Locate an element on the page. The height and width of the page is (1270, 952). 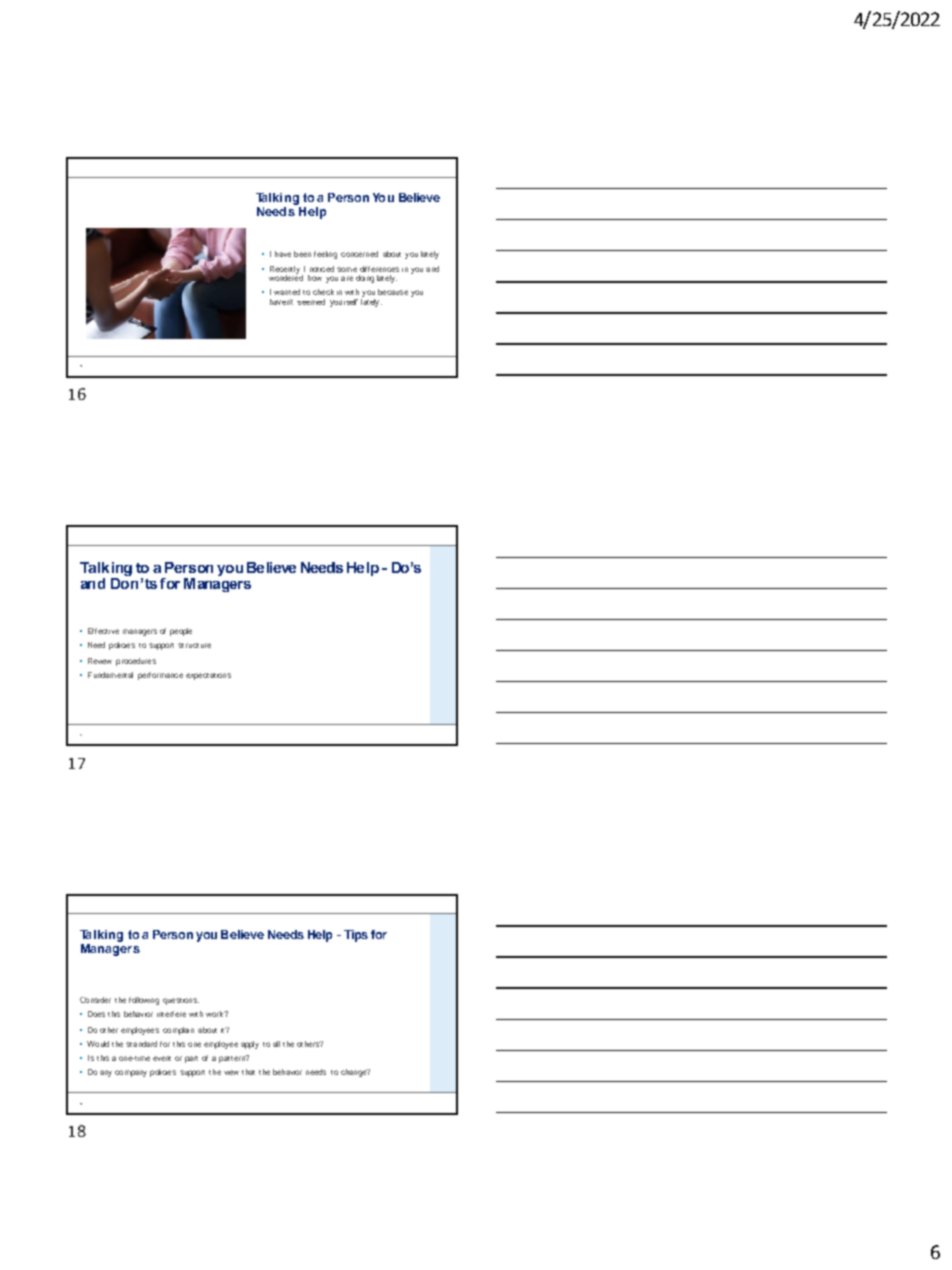
work is located at coordinates (216, 1014).
